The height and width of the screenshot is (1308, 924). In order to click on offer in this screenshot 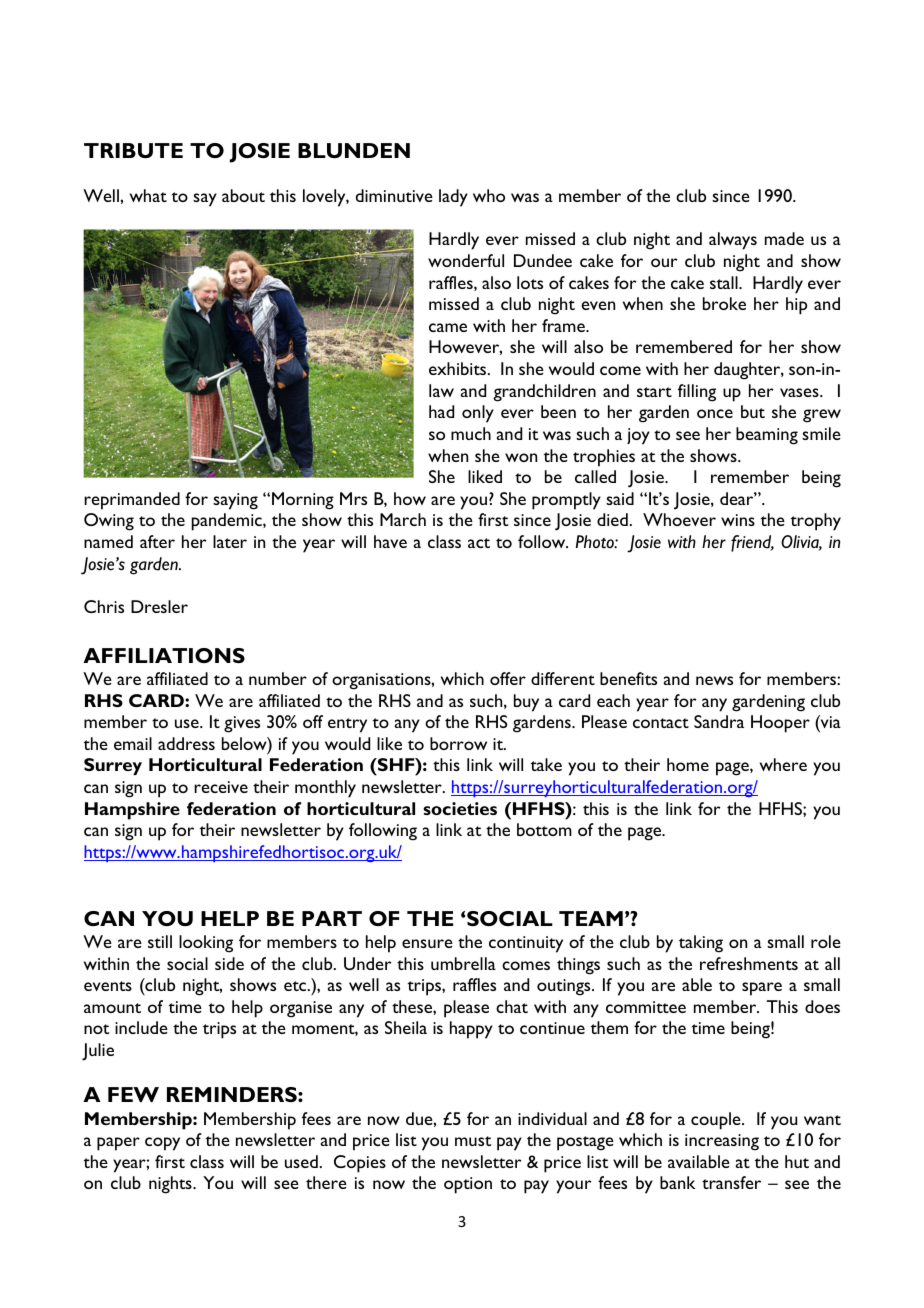, I will do `click(508, 678)`.
